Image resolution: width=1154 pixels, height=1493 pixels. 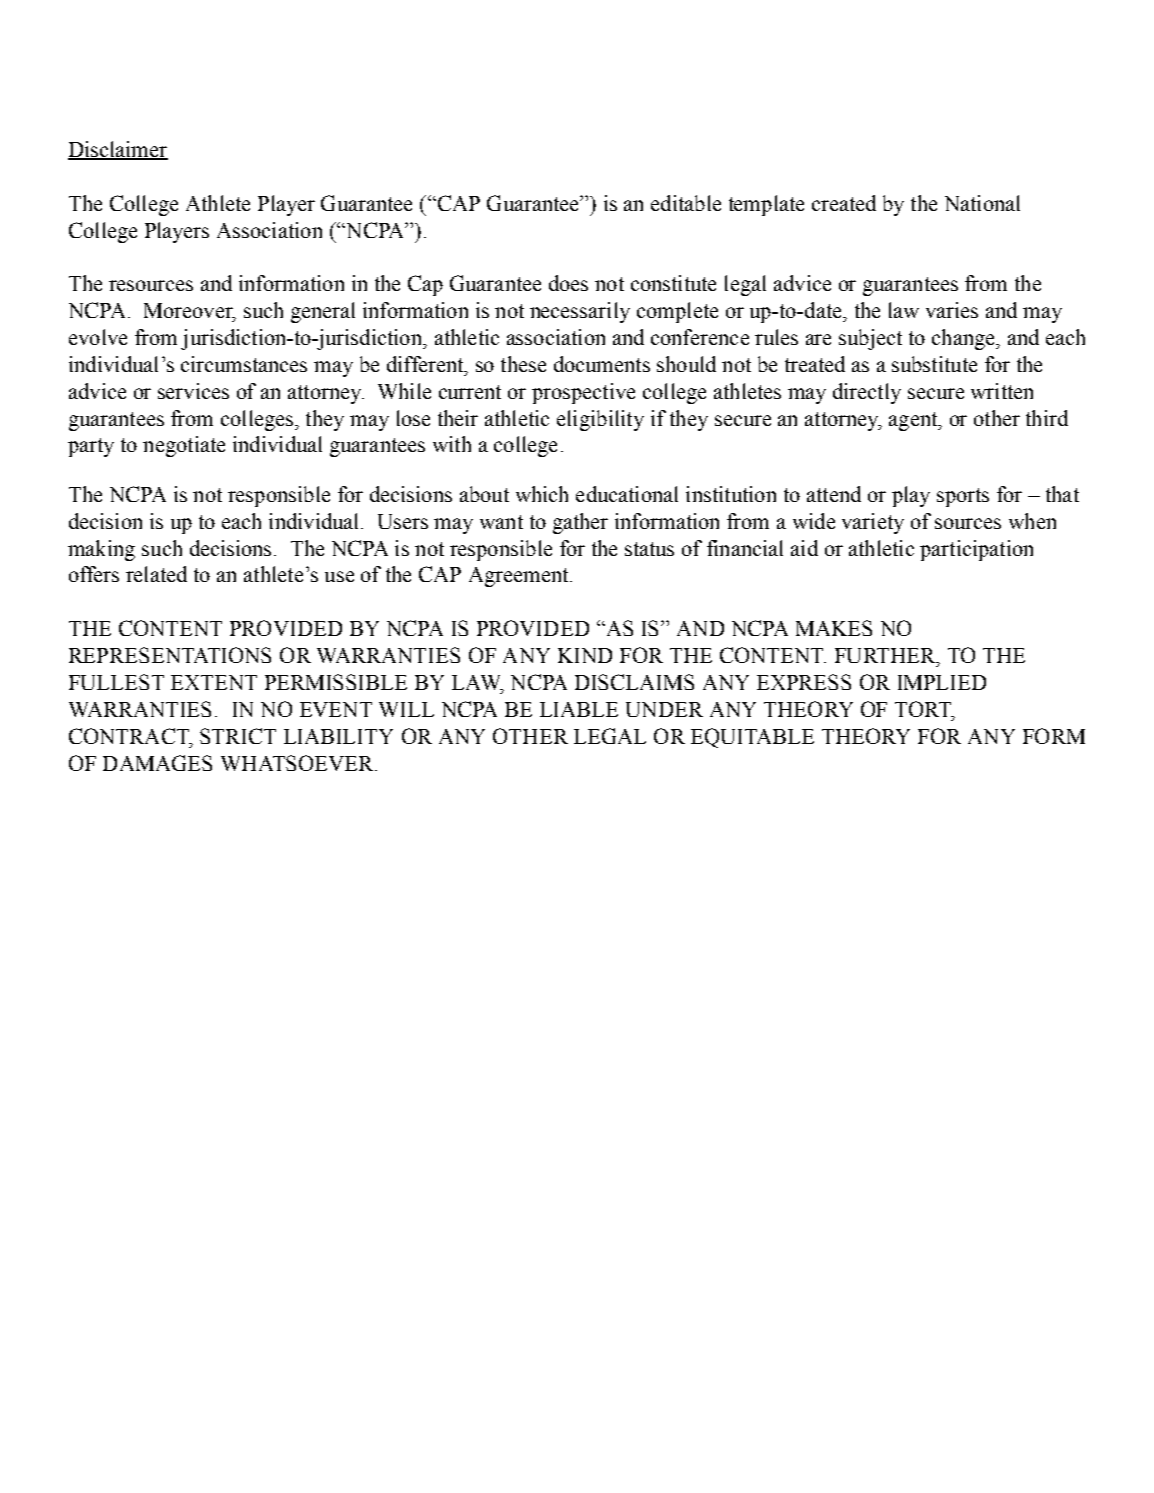 I want to click on editable, so click(x=686, y=203).
